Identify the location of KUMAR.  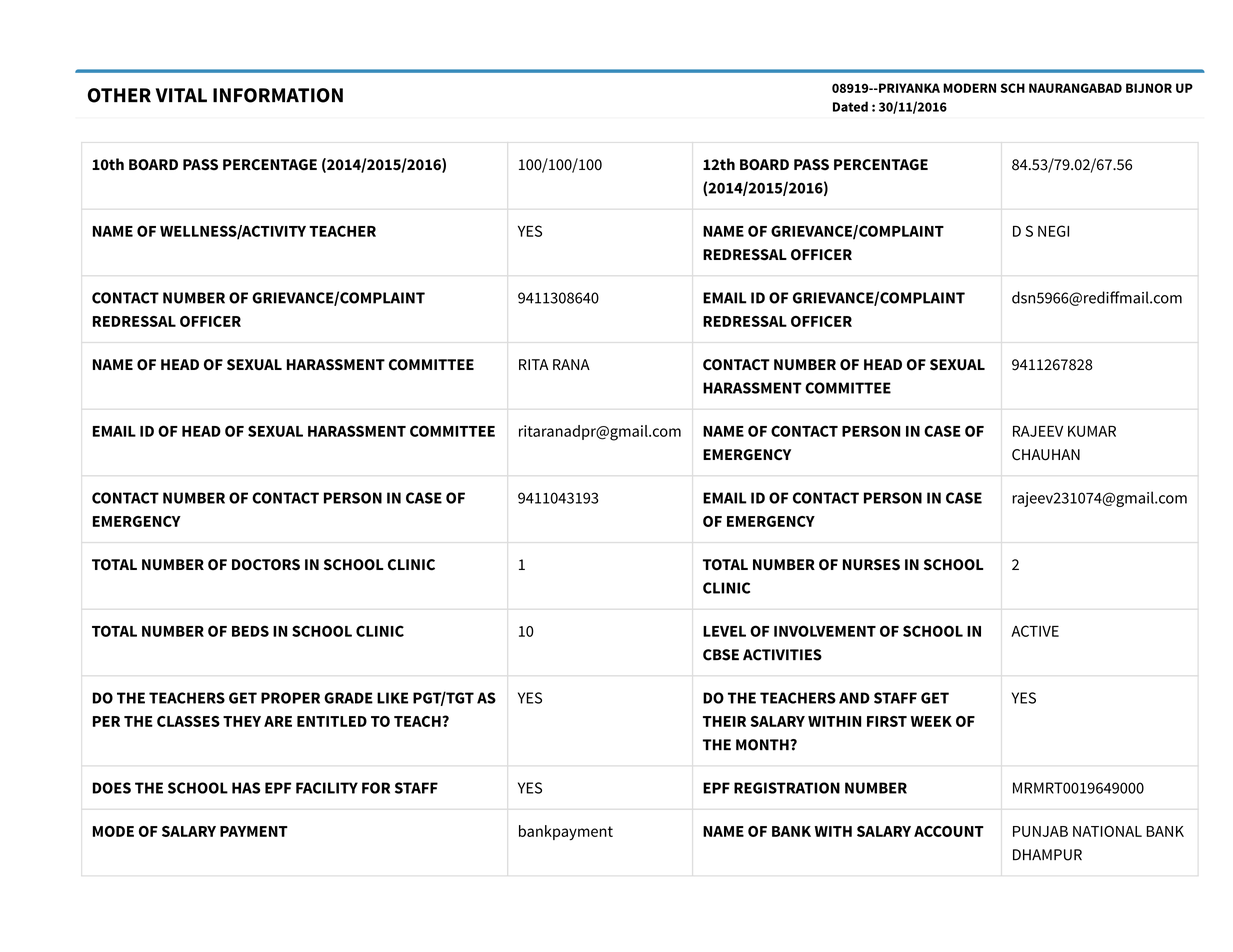
(1092, 431).
